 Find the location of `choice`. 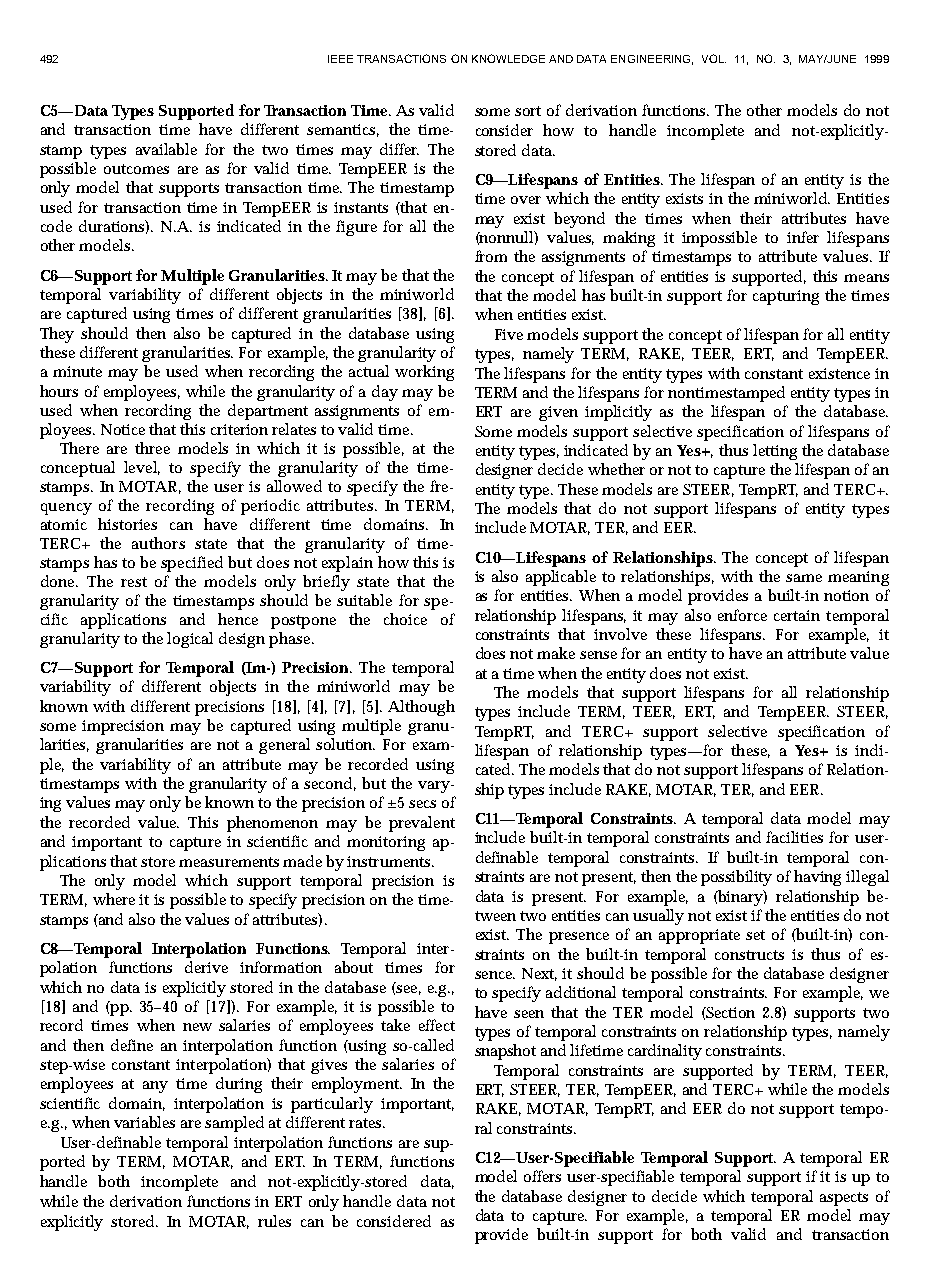

choice is located at coordinates (405, 619).
